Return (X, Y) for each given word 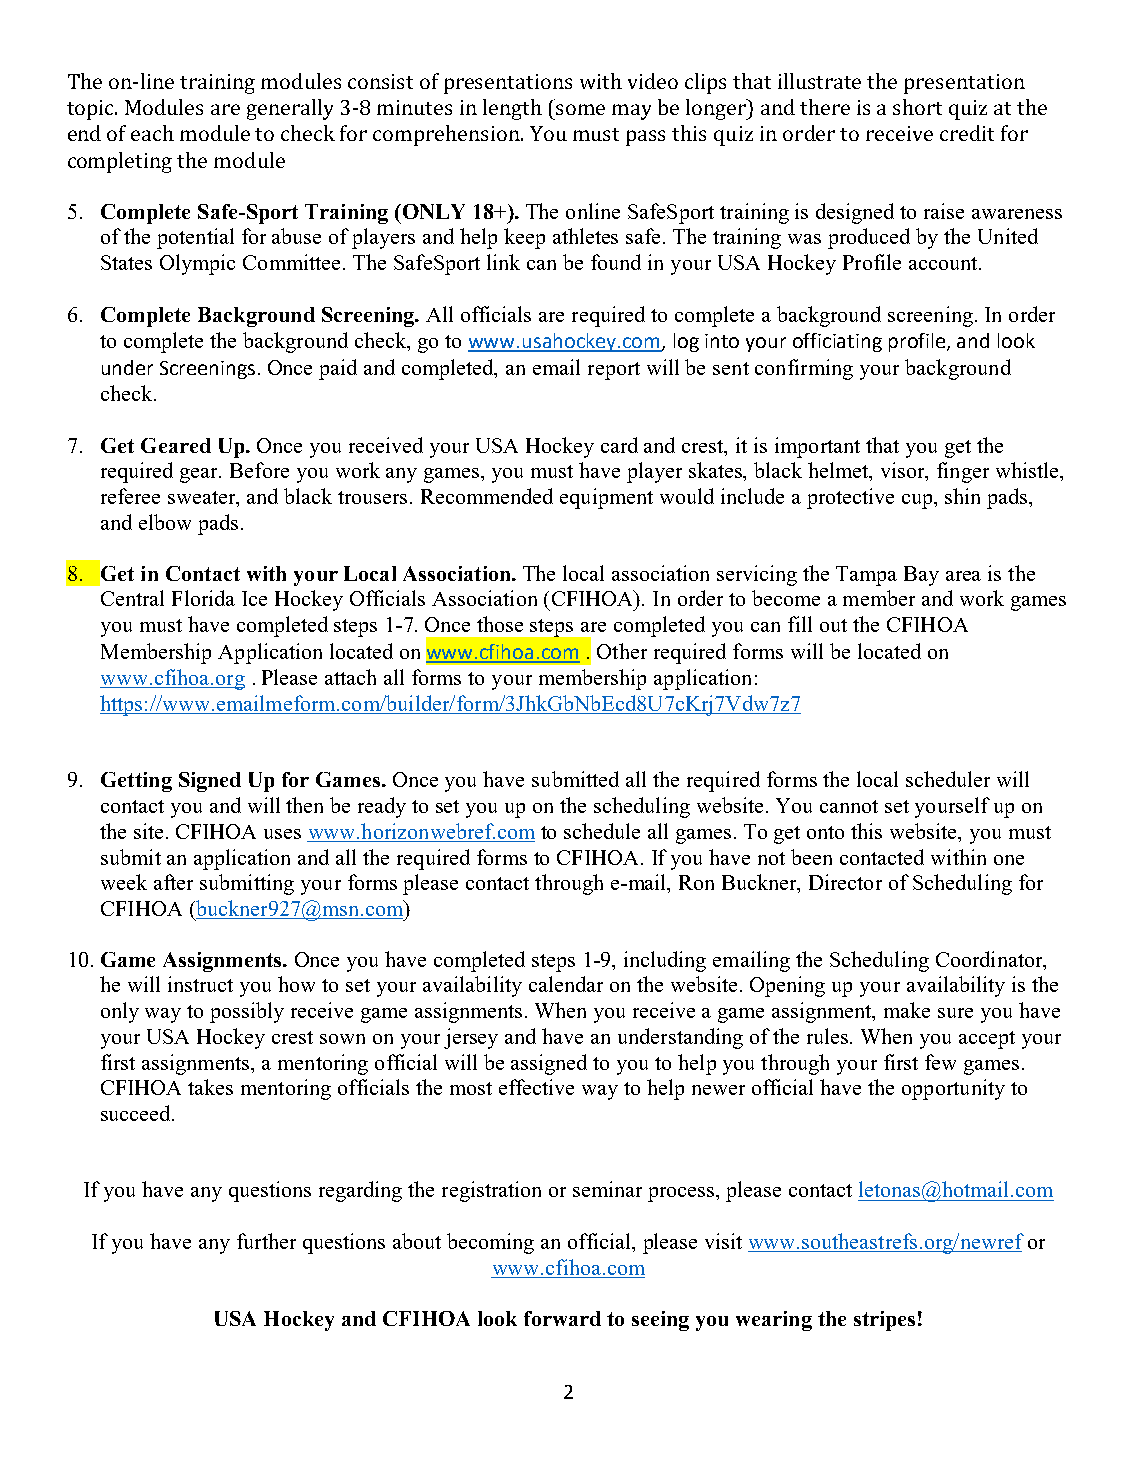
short (917, 107)
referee (130, 496)
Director (845, 882)
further (266, 1241)
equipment (606, 498)
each (152, 133)
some (580, 109)
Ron (696, 882)
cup (919, 501)
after (173, 882)
